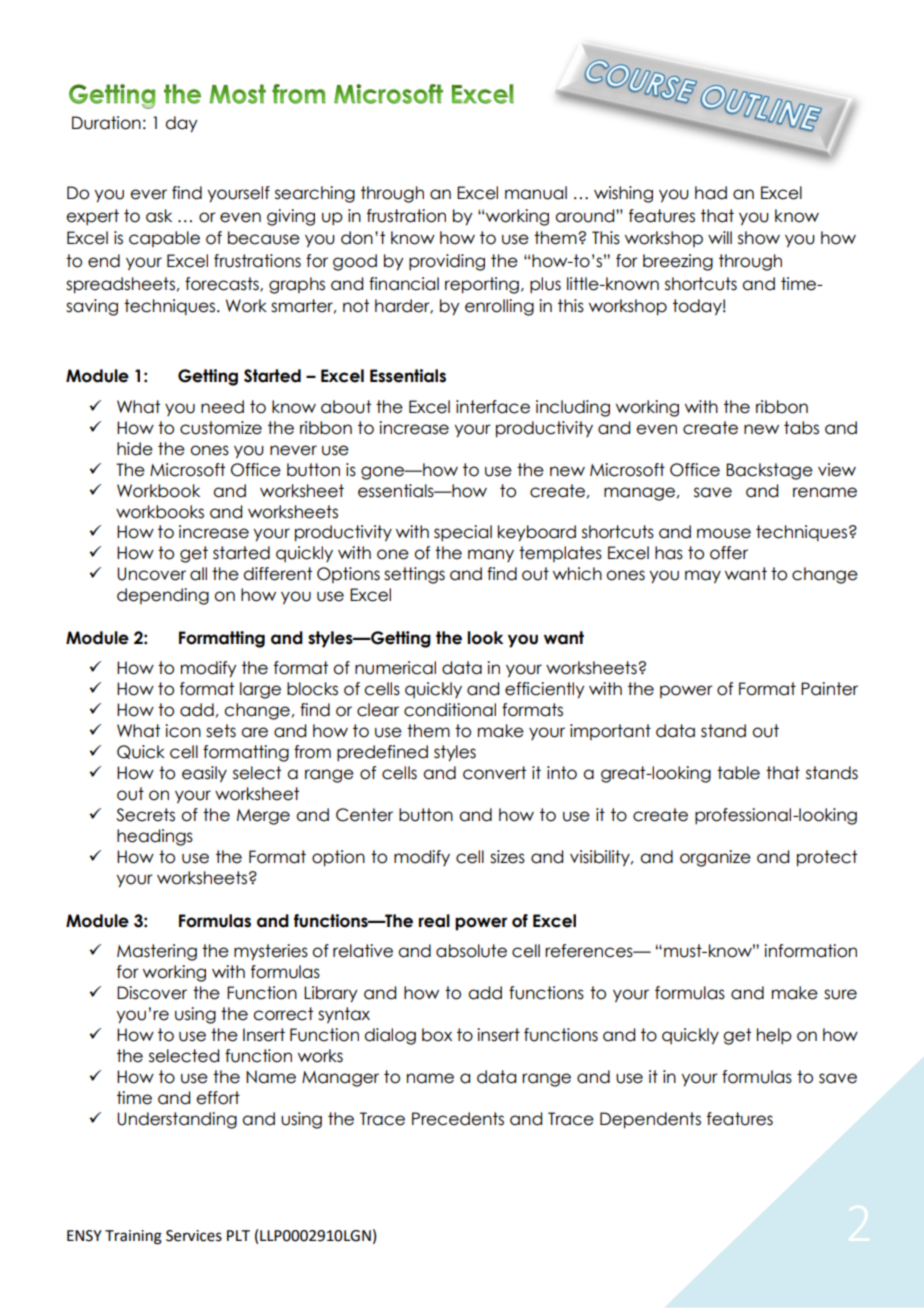 This screenshot has width=924, height=1308. I want to click on Services, so click(194, 1236).
